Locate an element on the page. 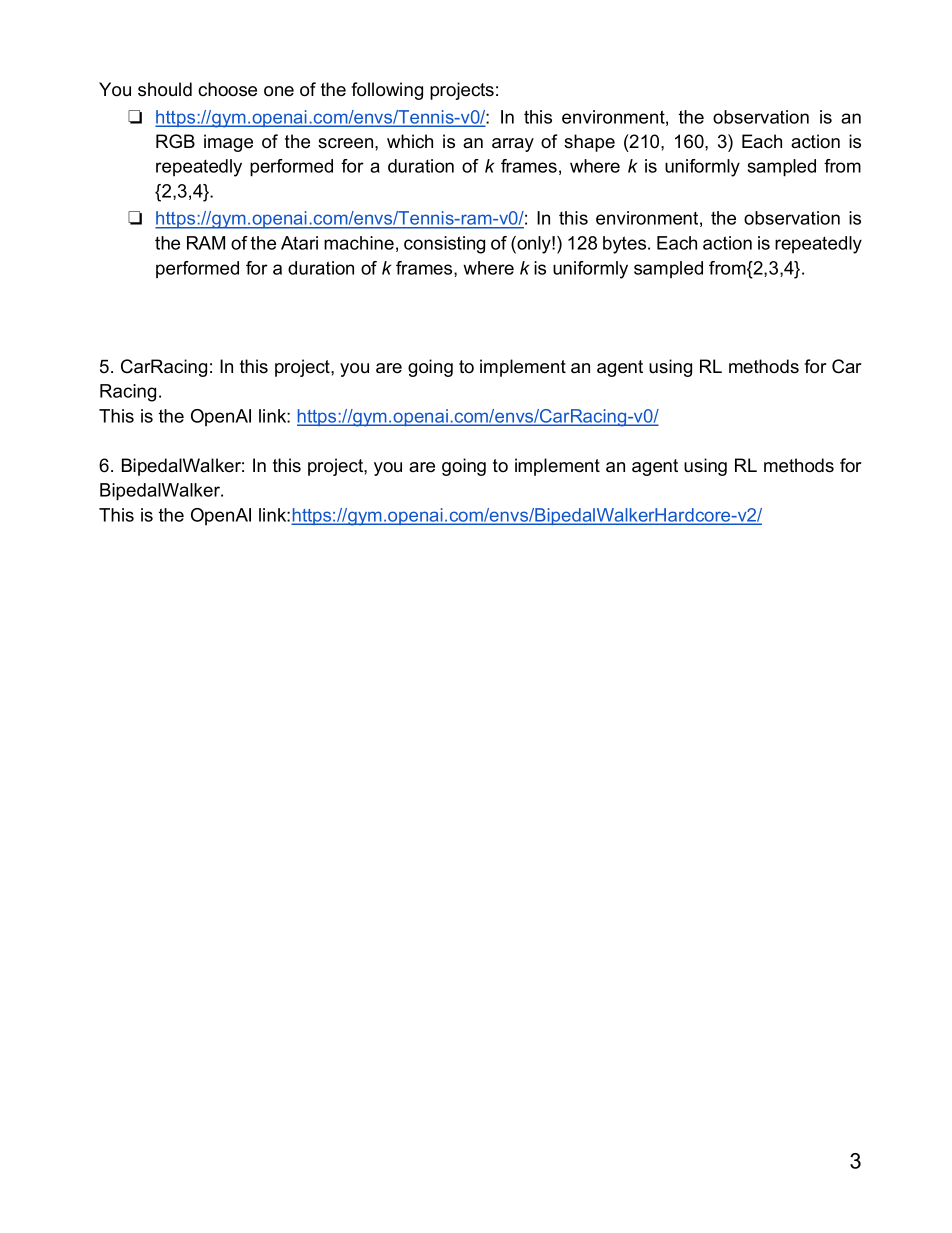 The height and width of the image is (1233, 952). bytes is located at coordinates (626, 245).
